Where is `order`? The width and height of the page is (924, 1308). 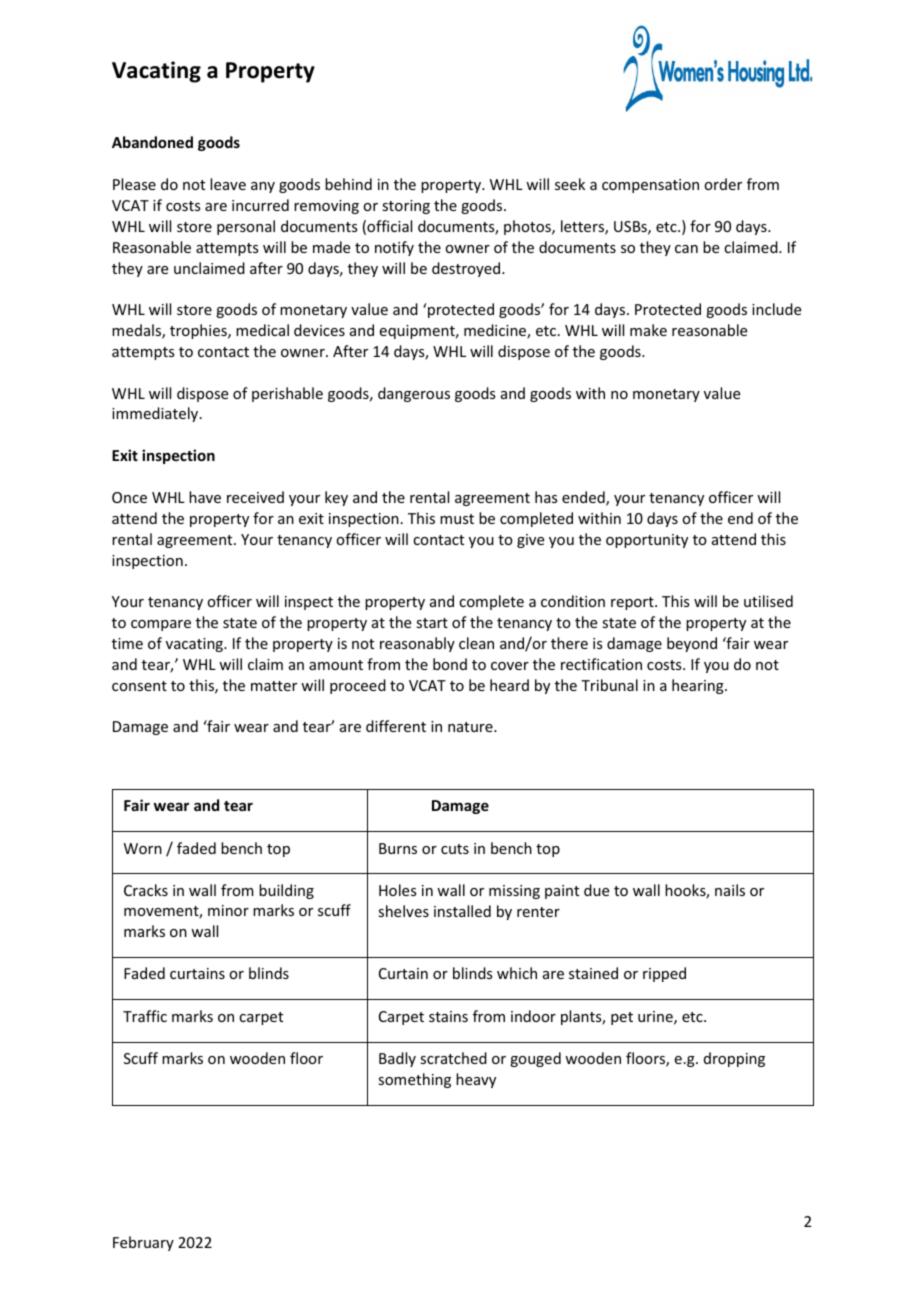 order is located at coordinates (723, 184).
